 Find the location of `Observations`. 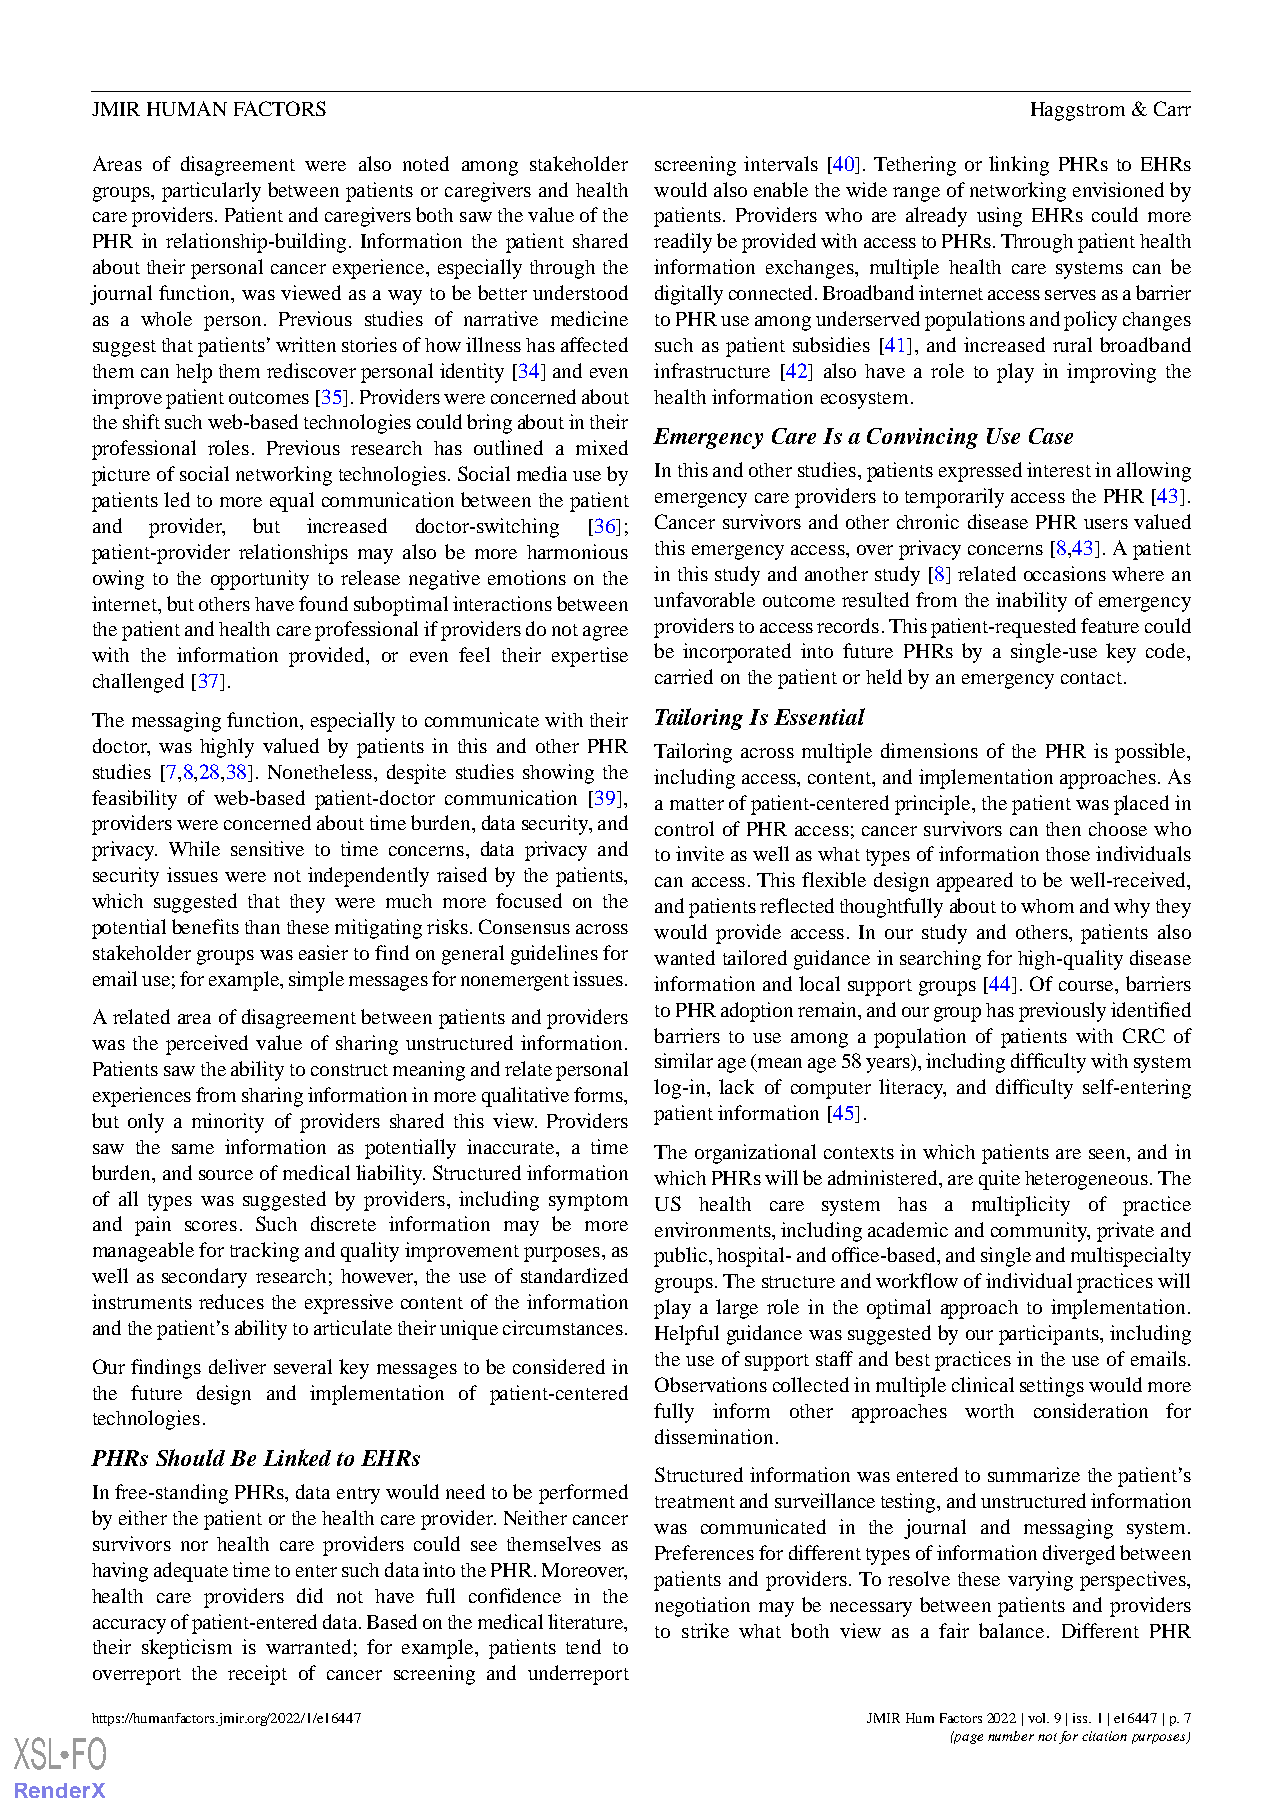

Observations is located at coordinates (711, 1384).
